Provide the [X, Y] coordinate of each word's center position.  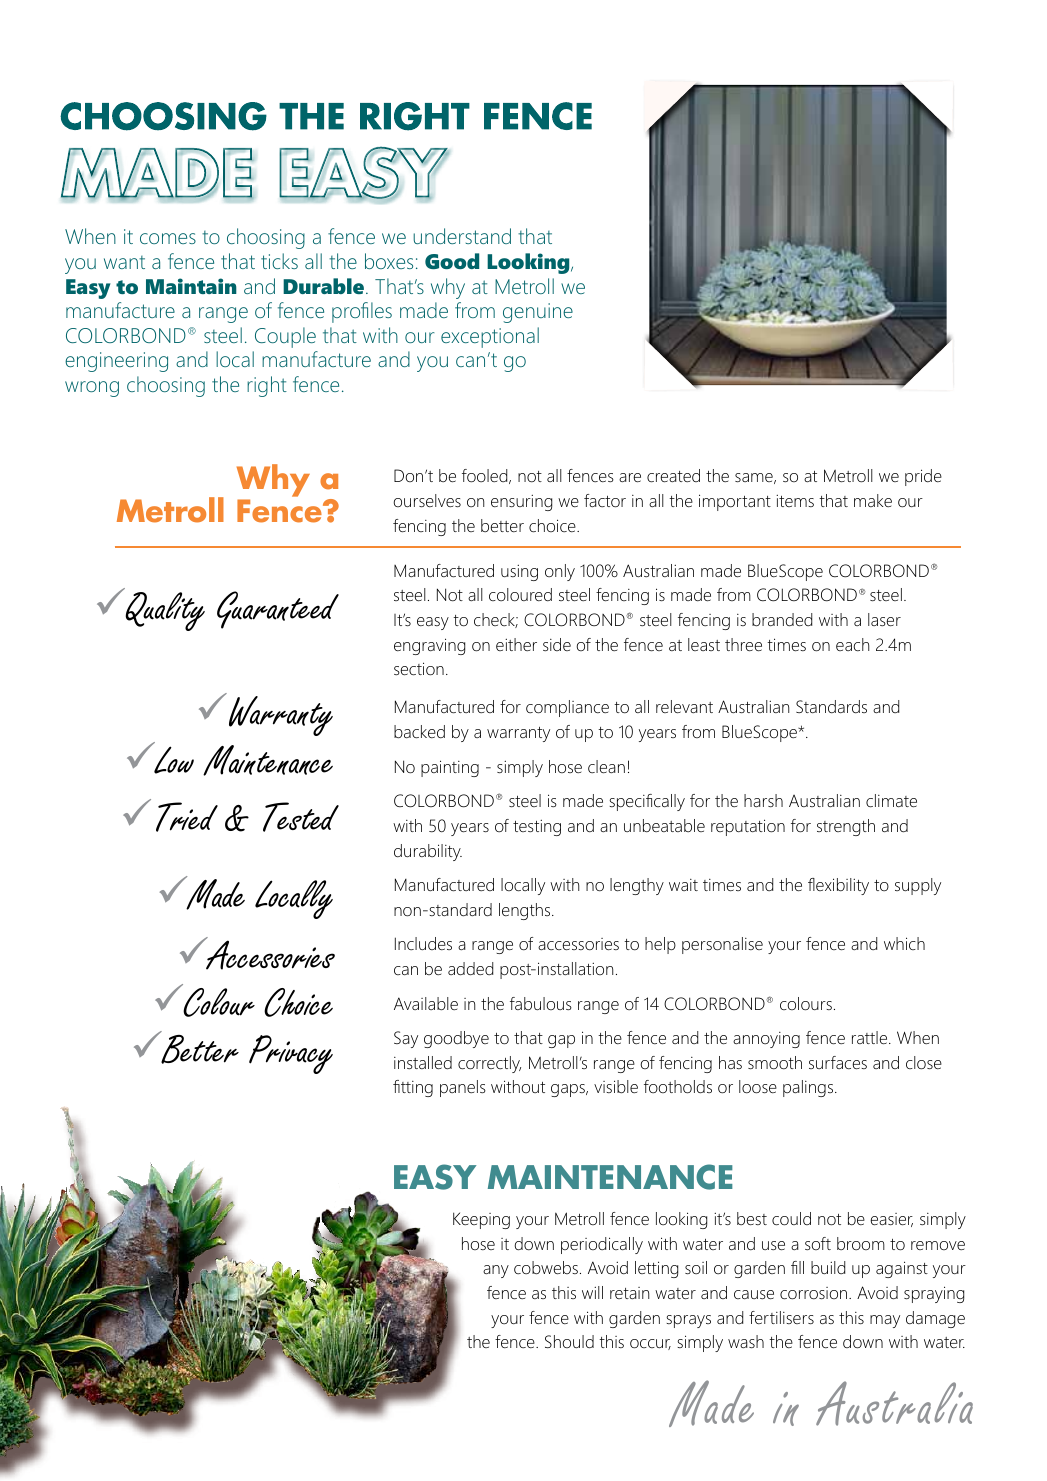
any [496, 1271]
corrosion [815, 1293]
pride [923, 477]
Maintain [191, 286]
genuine [538, 313]
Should [569, 1342]
